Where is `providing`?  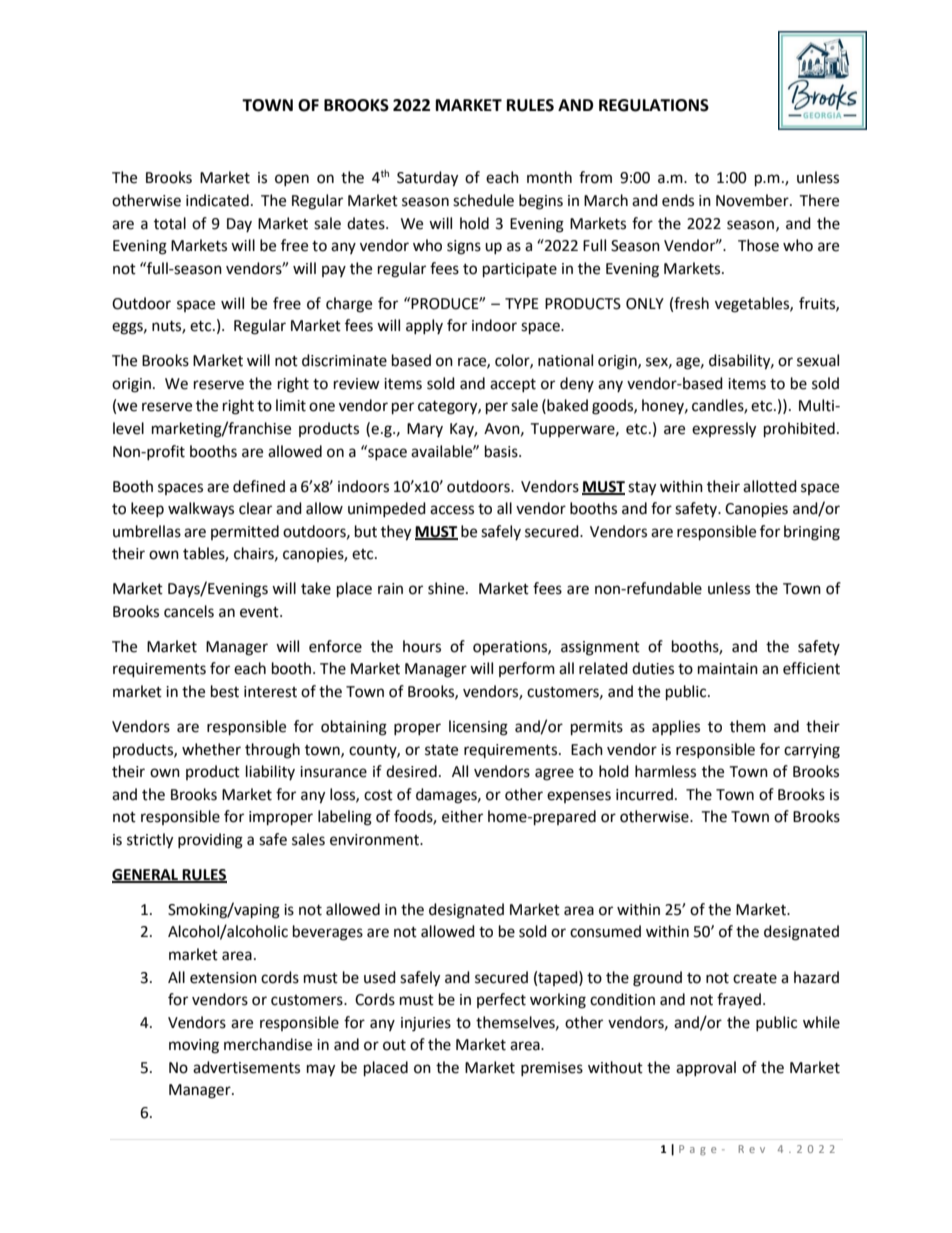 providing is located at coordinates (210, 841).
